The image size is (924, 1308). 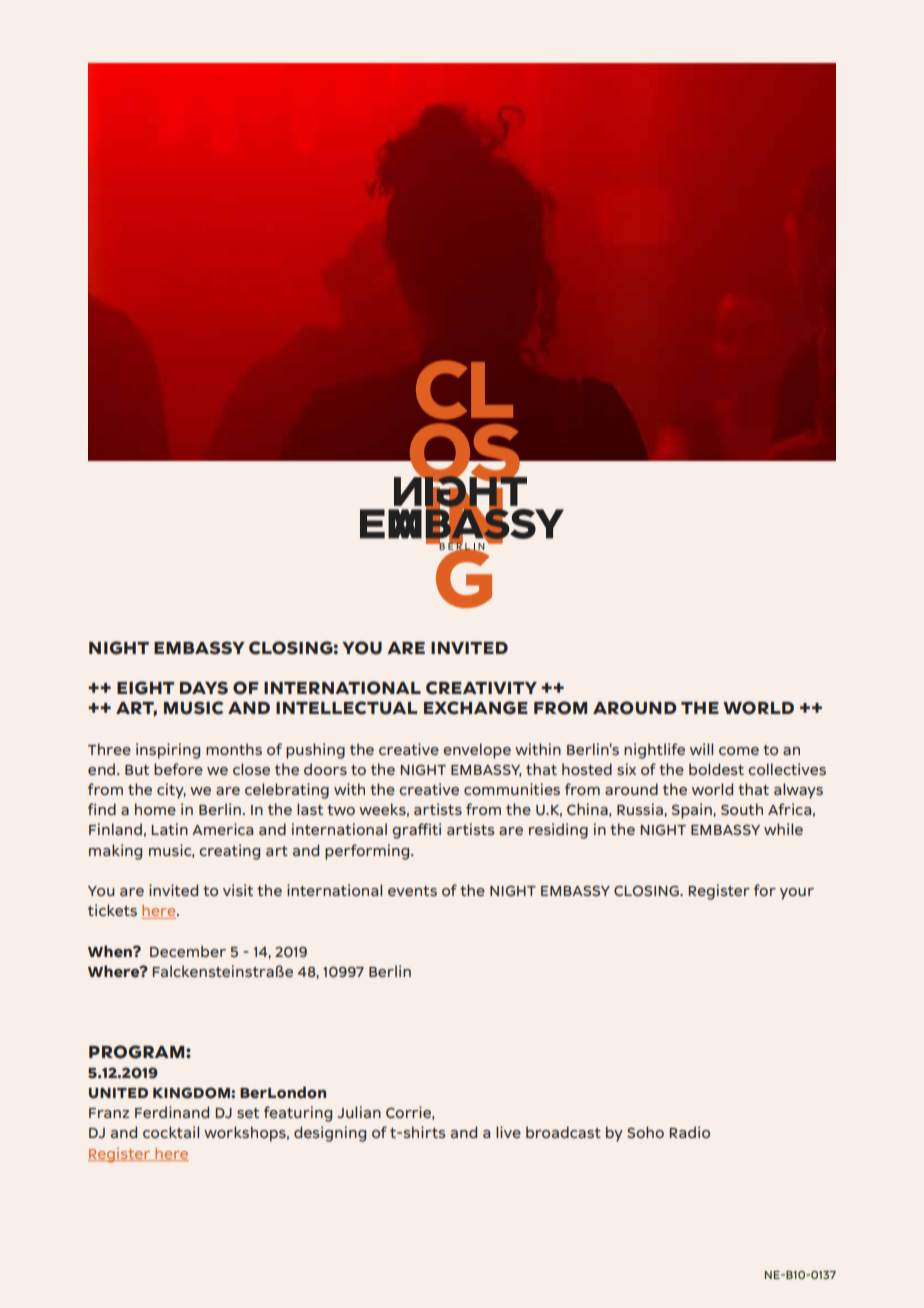 I want to click on events, so click(x=412, y=891).
